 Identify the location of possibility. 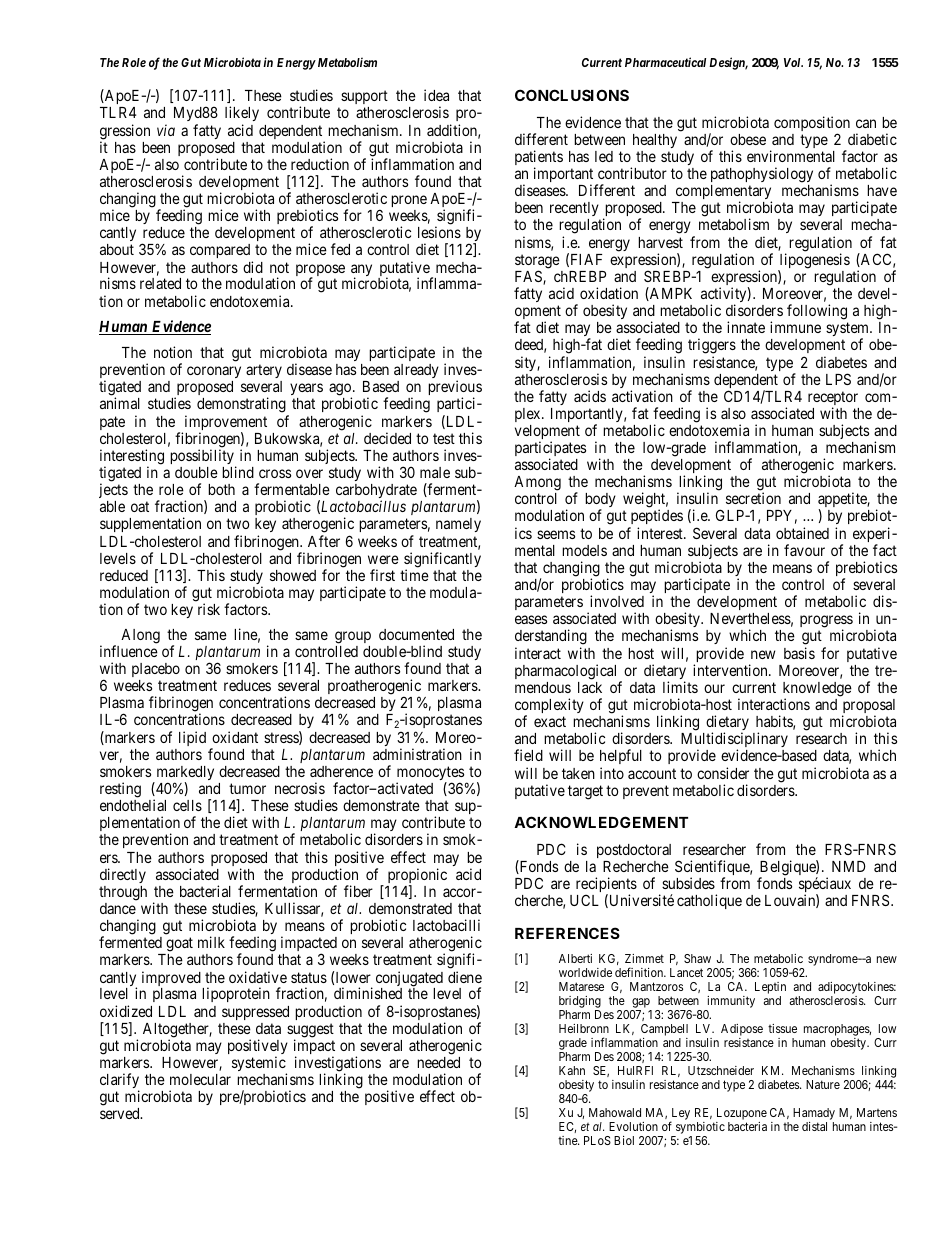
(203, 458).
